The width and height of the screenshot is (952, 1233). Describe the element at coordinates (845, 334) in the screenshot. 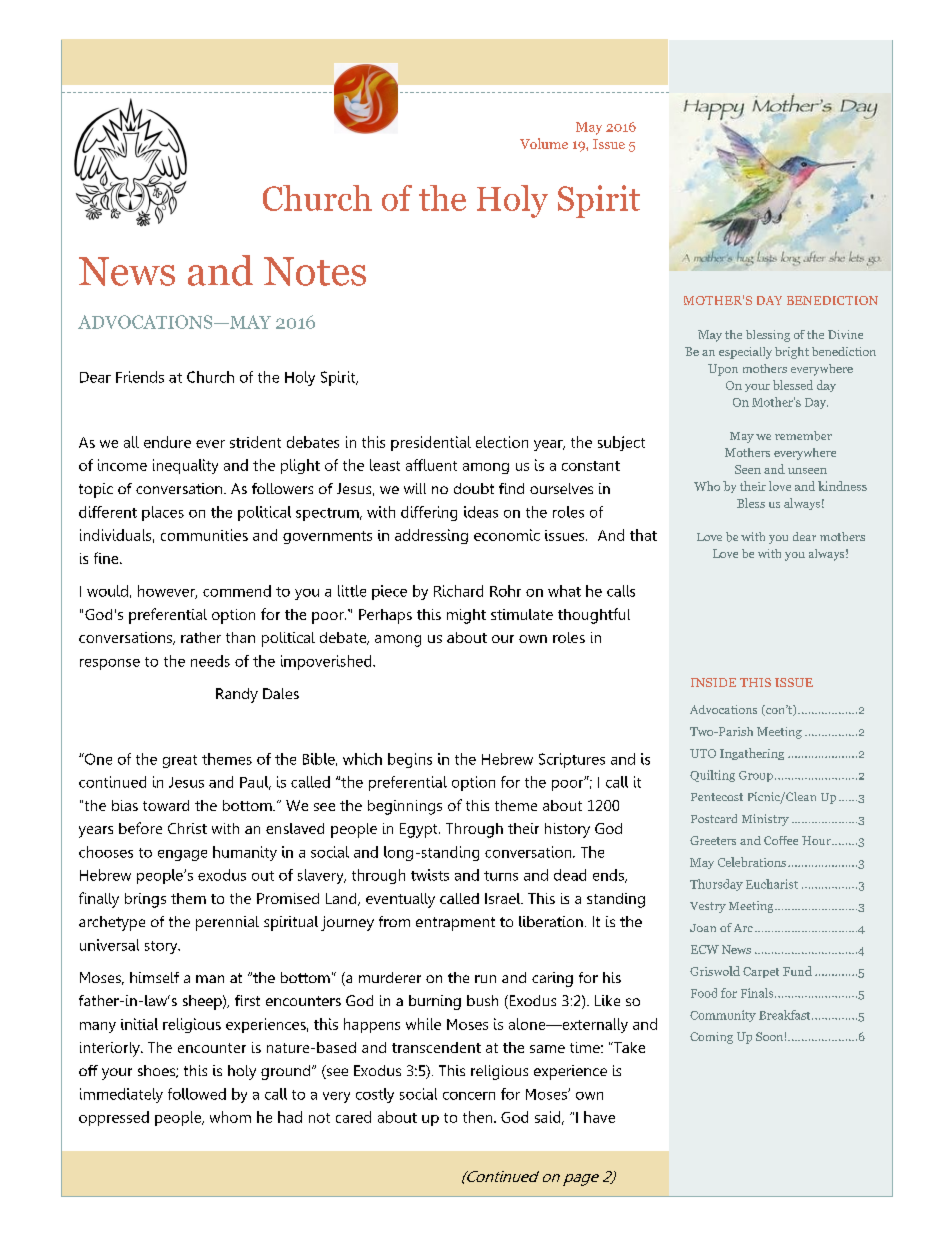

I see `Divine` at that location.
